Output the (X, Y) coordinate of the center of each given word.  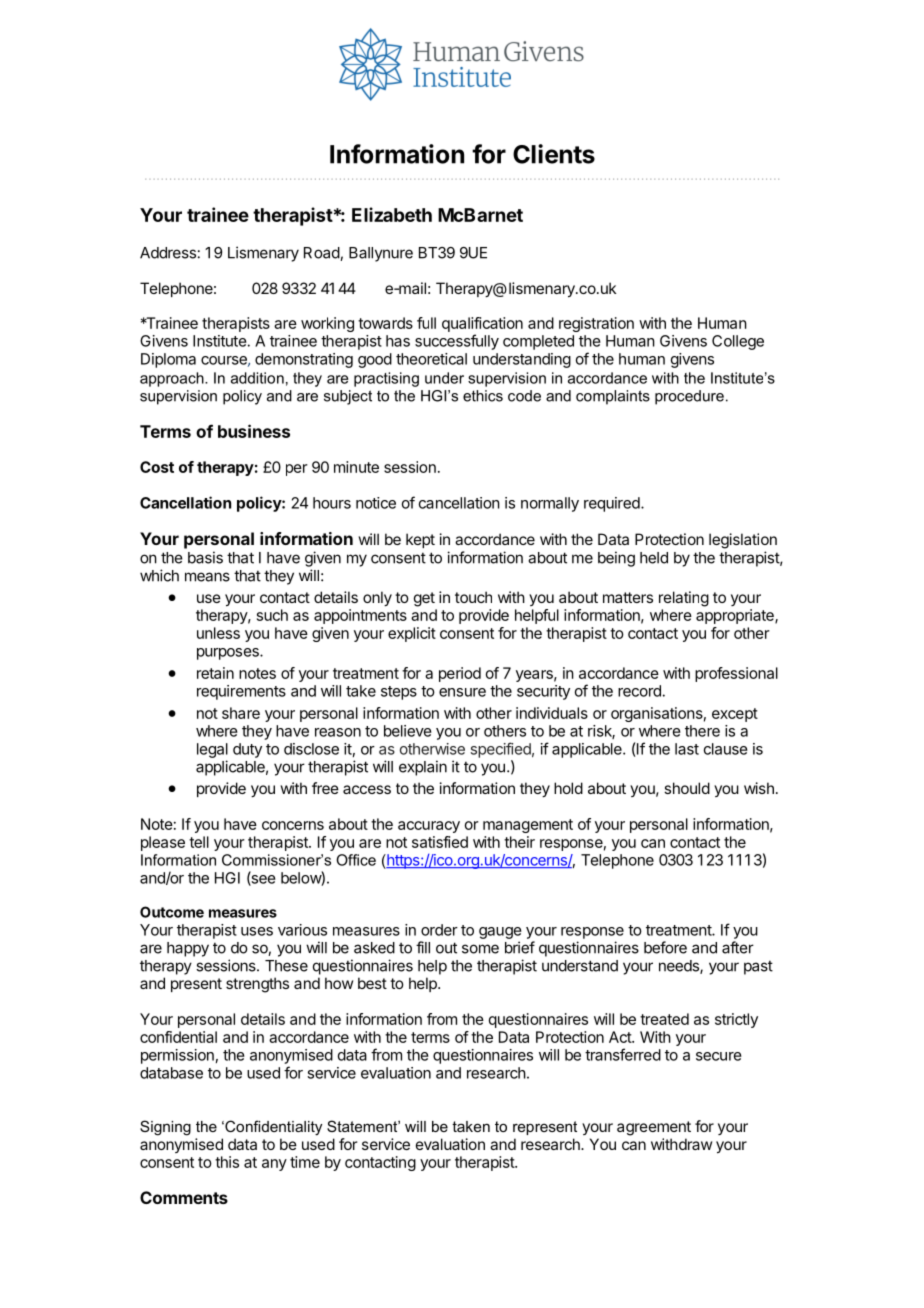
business (254, 431)
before (665, 947)
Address (168, 253)
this (227, 1162)
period (460, 674)
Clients (554, 154)
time (305, 1162)
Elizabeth (392, 214)
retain (215, 673)
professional (736, 674)
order (439, 930)
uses (257, 931)
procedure (689, 397)
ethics (483, 396)
